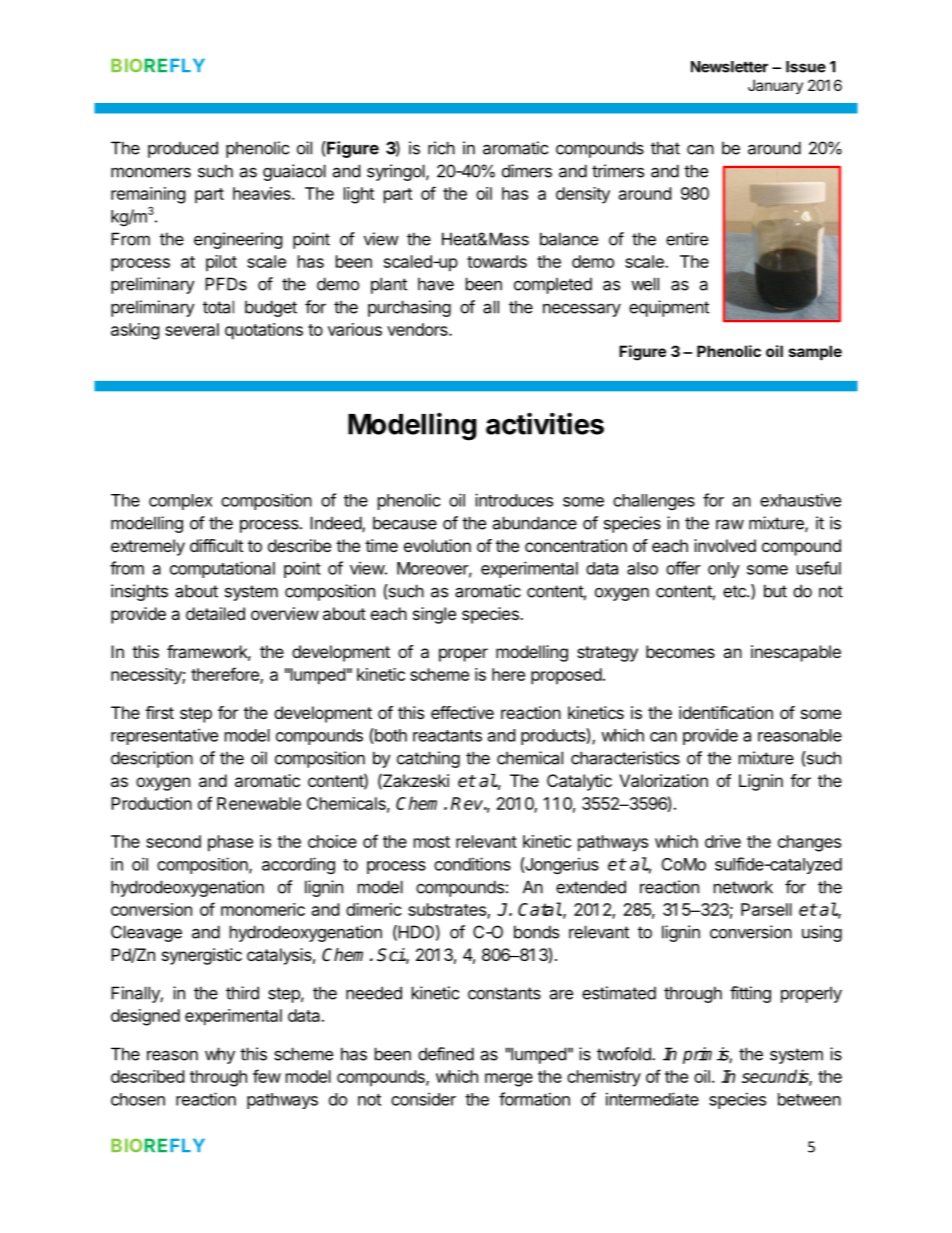 The image size is (952, 1233). What do you see at coordinates (545, 423) in the screenshot?
I see `activities` at bounding box center [545, 423].
